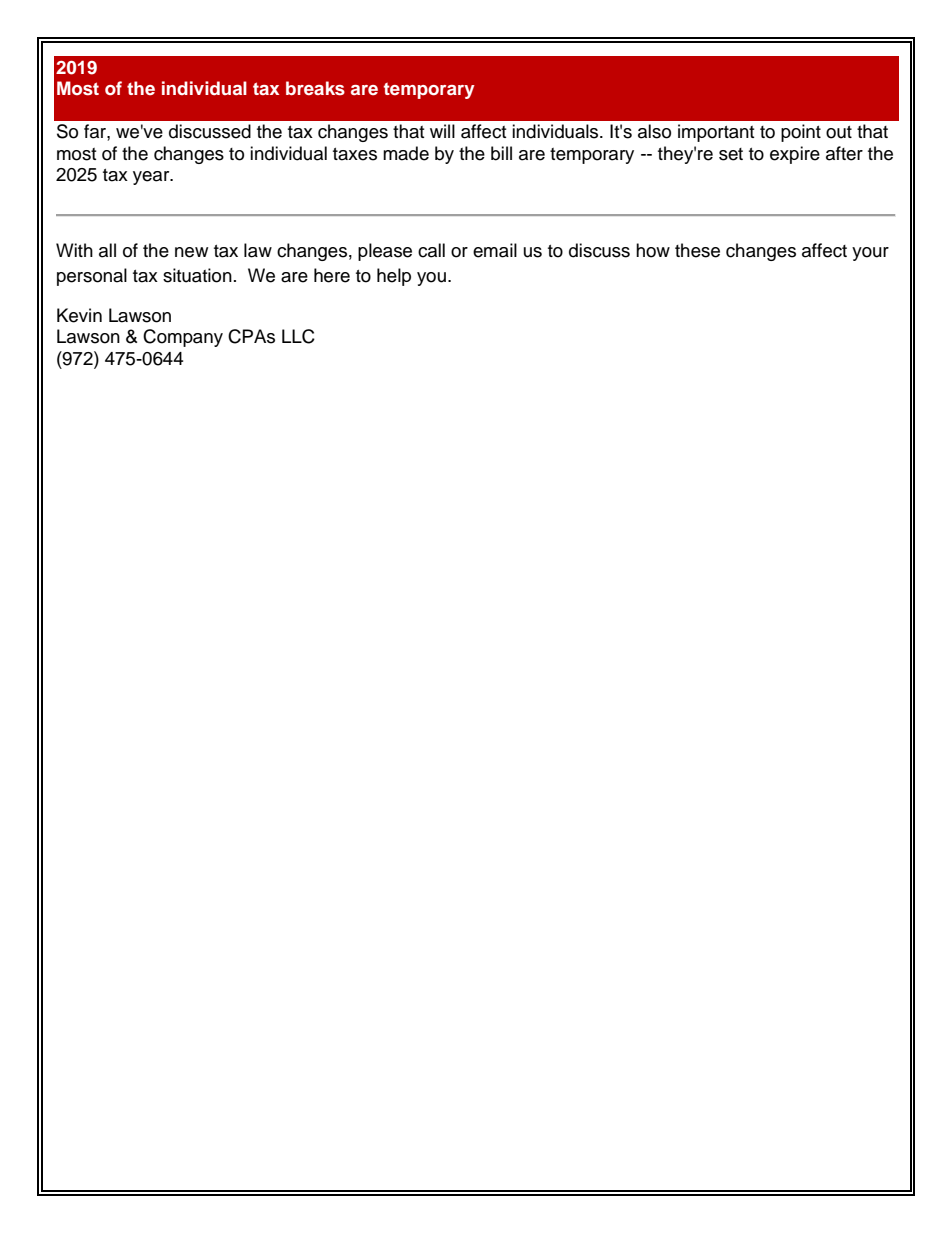 The image size is (952, 1233). I want to click on email, so click(495, 250).
